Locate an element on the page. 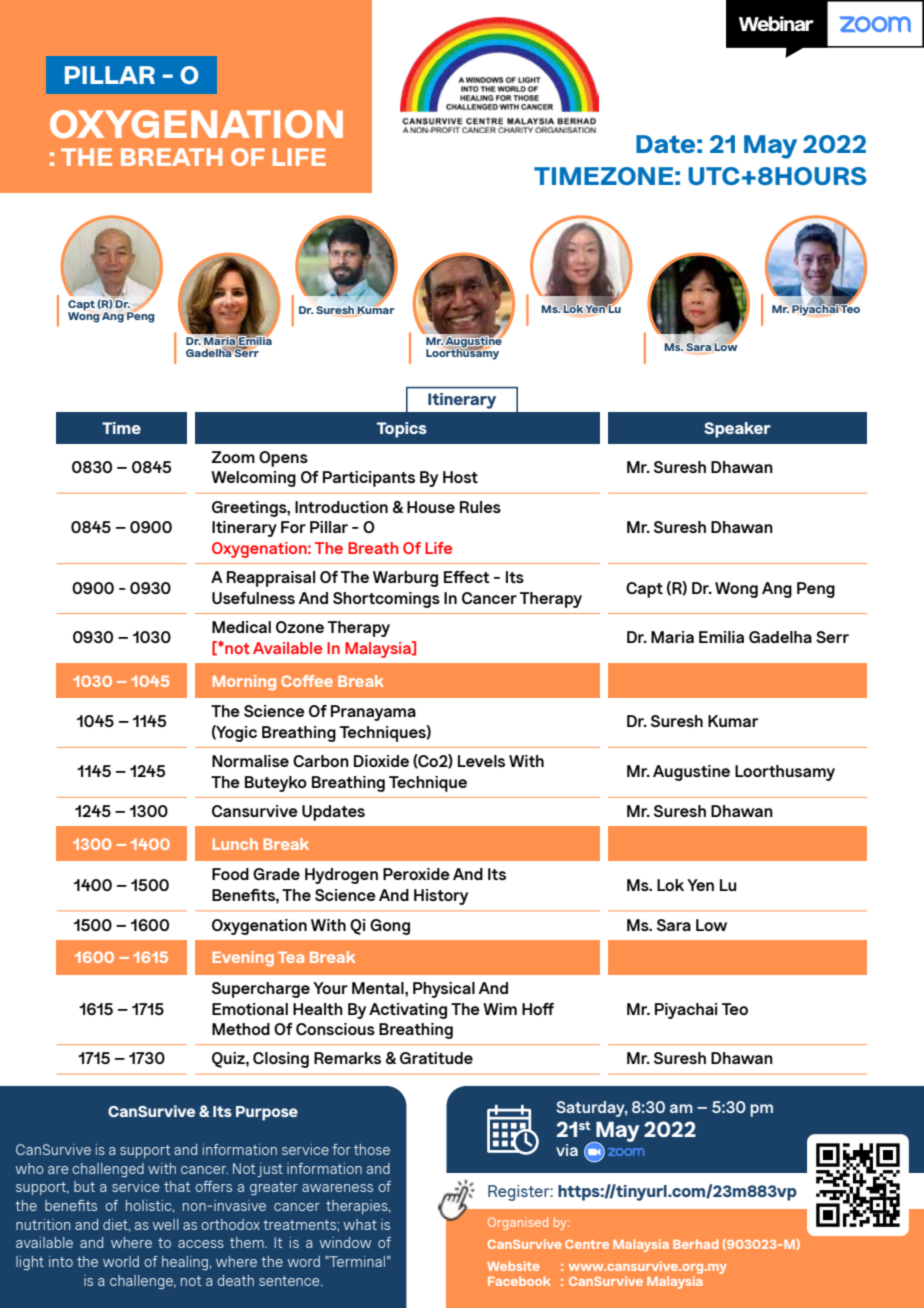  world is located at coordinates (121, 1261).
